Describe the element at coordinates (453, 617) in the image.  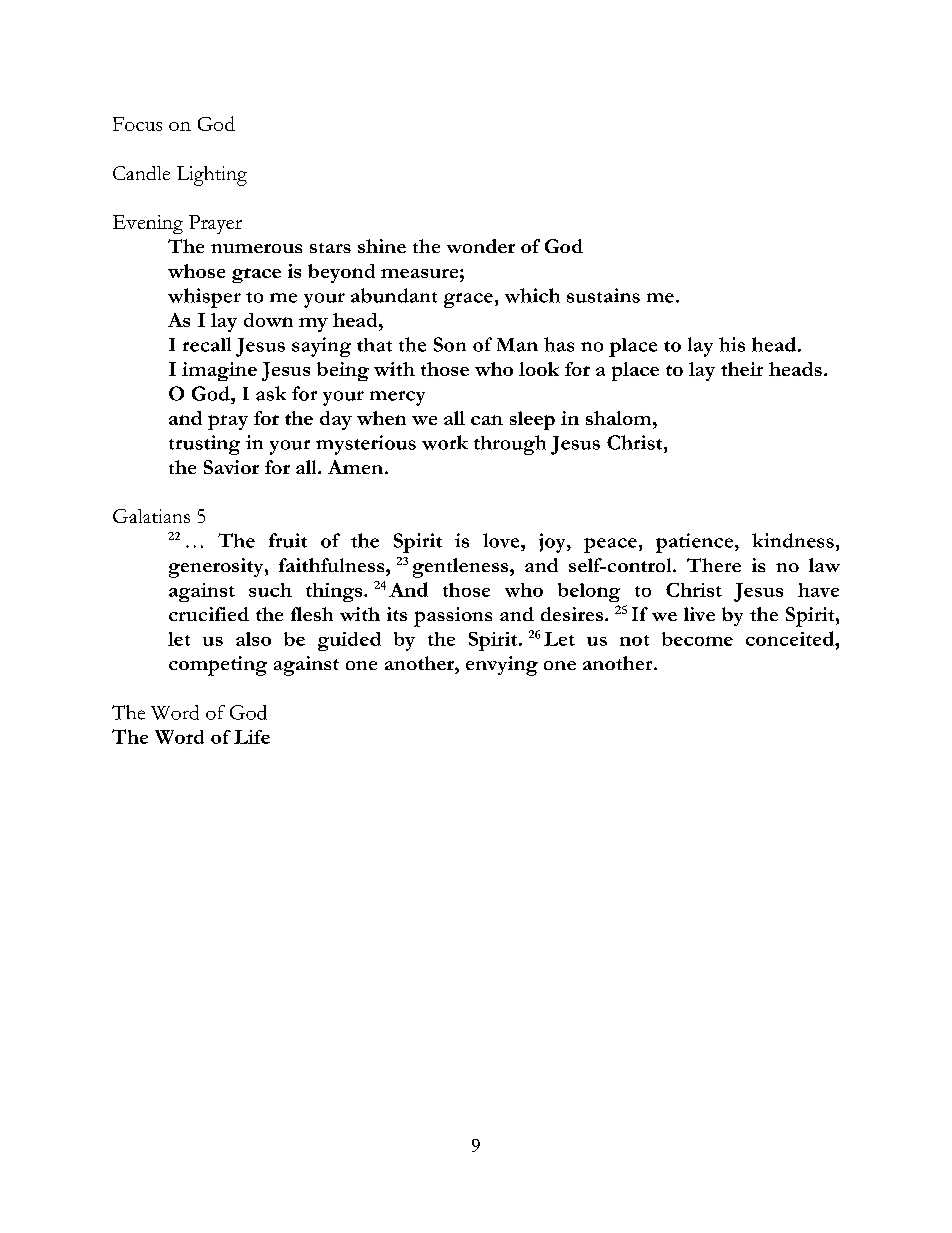
I see `passions` at that location.
